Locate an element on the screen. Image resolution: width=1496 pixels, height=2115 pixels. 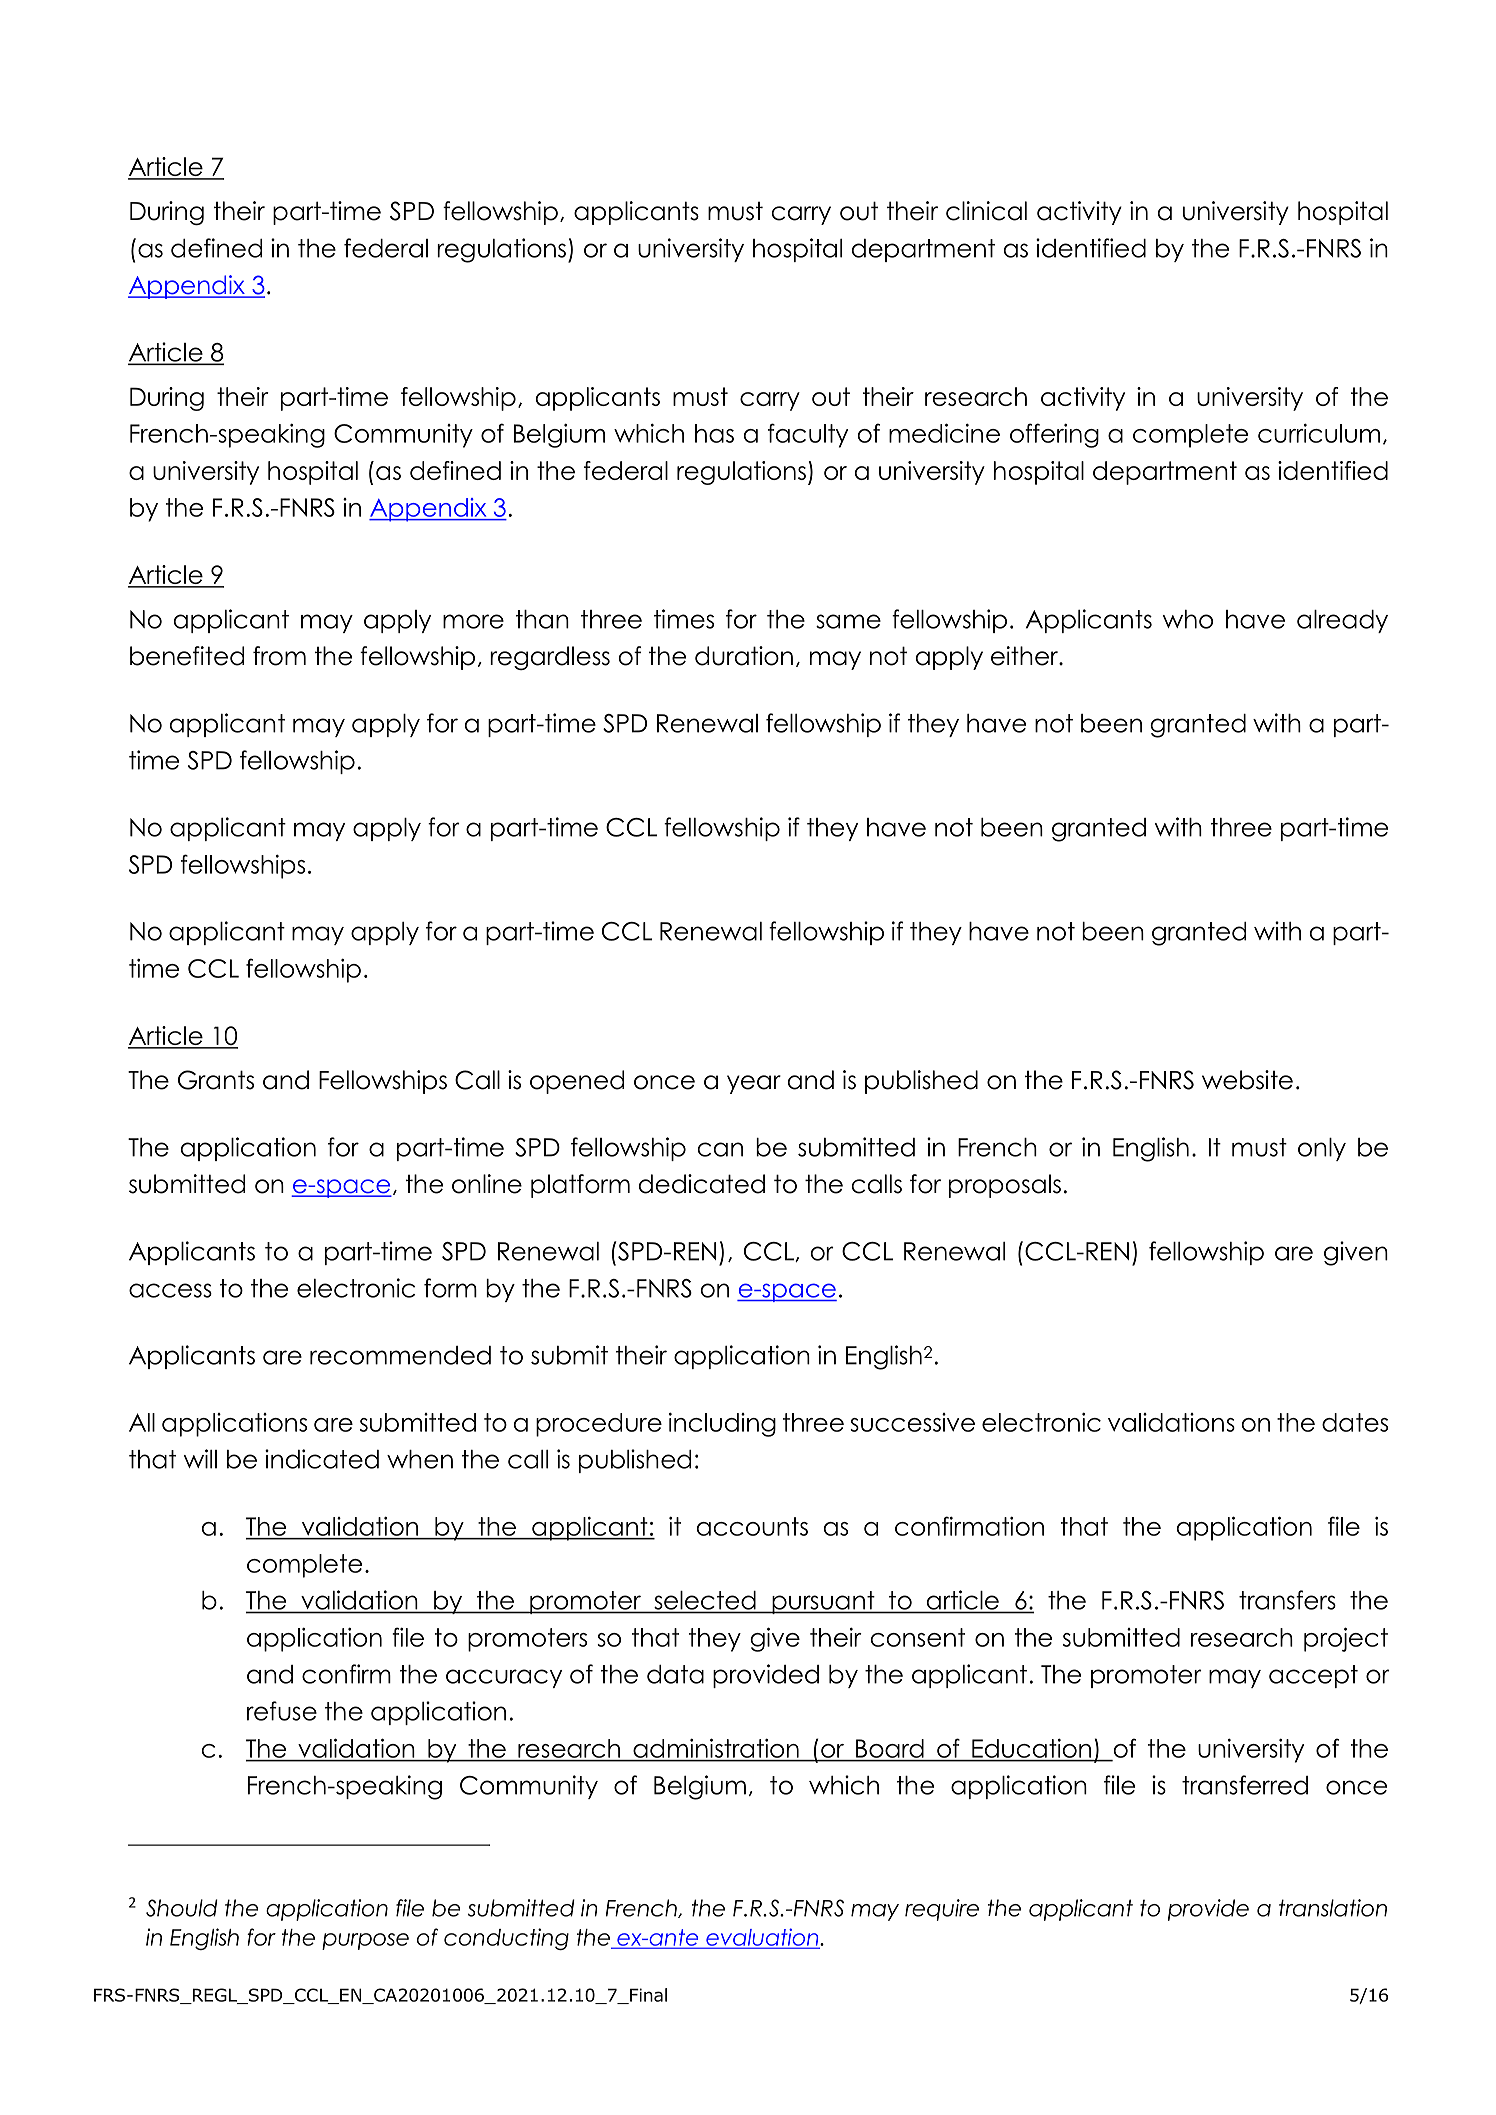
who is located at coordinates (1188, 619).
